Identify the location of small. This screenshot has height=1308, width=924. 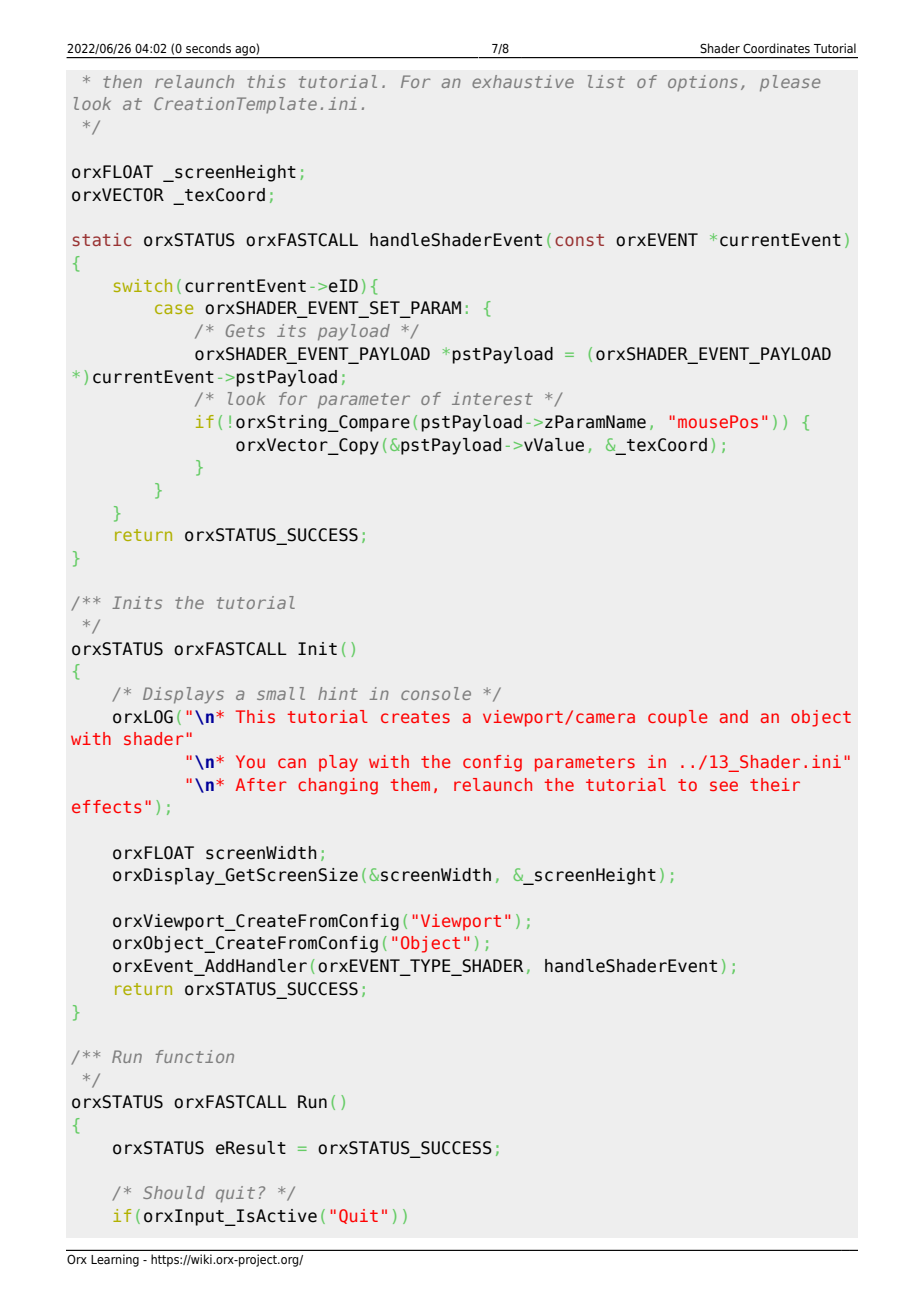
(281, 693).
